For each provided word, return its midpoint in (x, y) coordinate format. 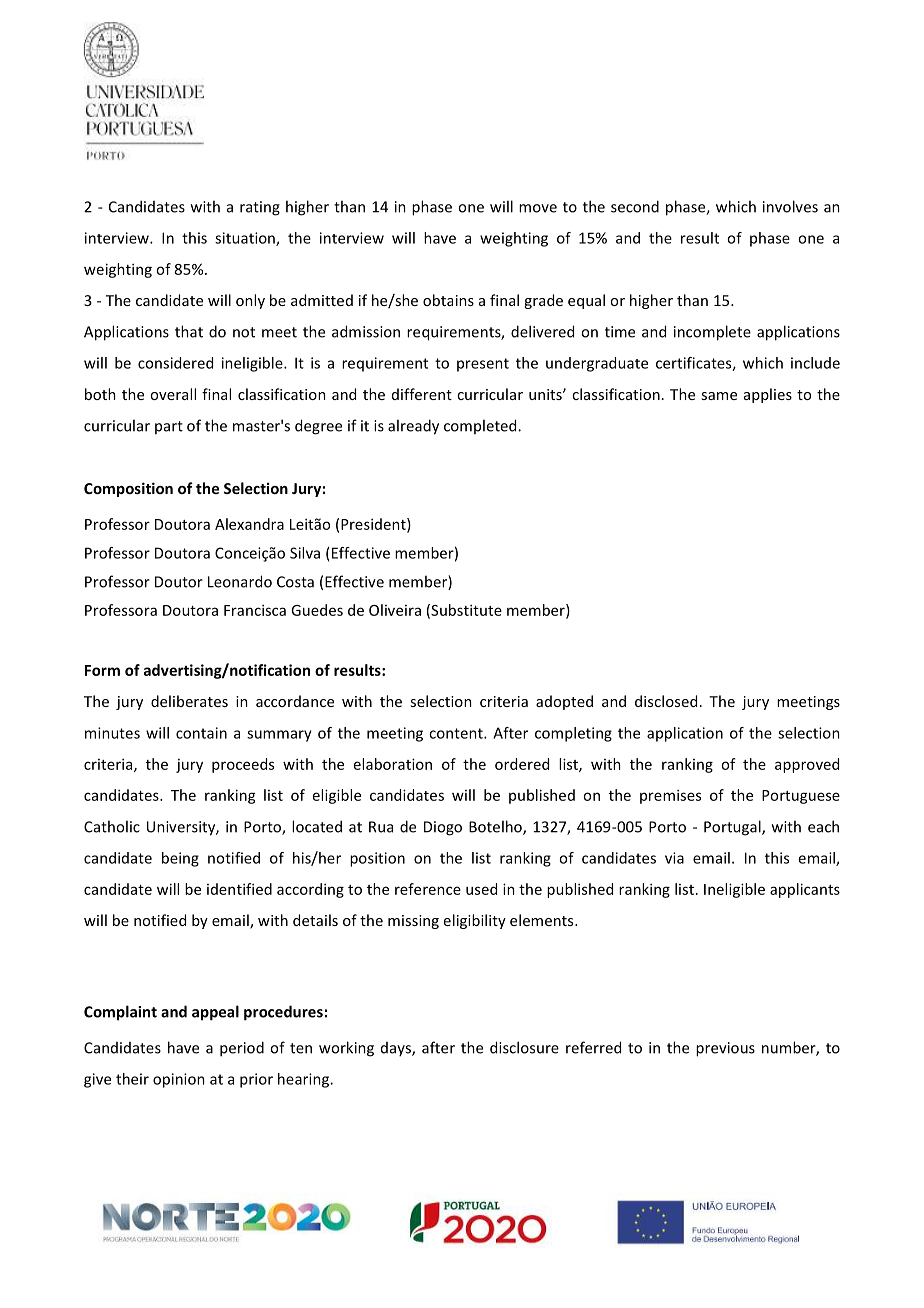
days (397, 1049)
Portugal (733, 828)
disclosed (666, 701)
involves (790, 206)
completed (481, 426)
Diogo (443, 828)
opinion (179, 1080)
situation (246, 239)
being (180, 859)
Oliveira (395, 610)
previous (725, 1049)
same (719, 396)
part (169, 427)
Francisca (255, 610)
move (538, 208)
